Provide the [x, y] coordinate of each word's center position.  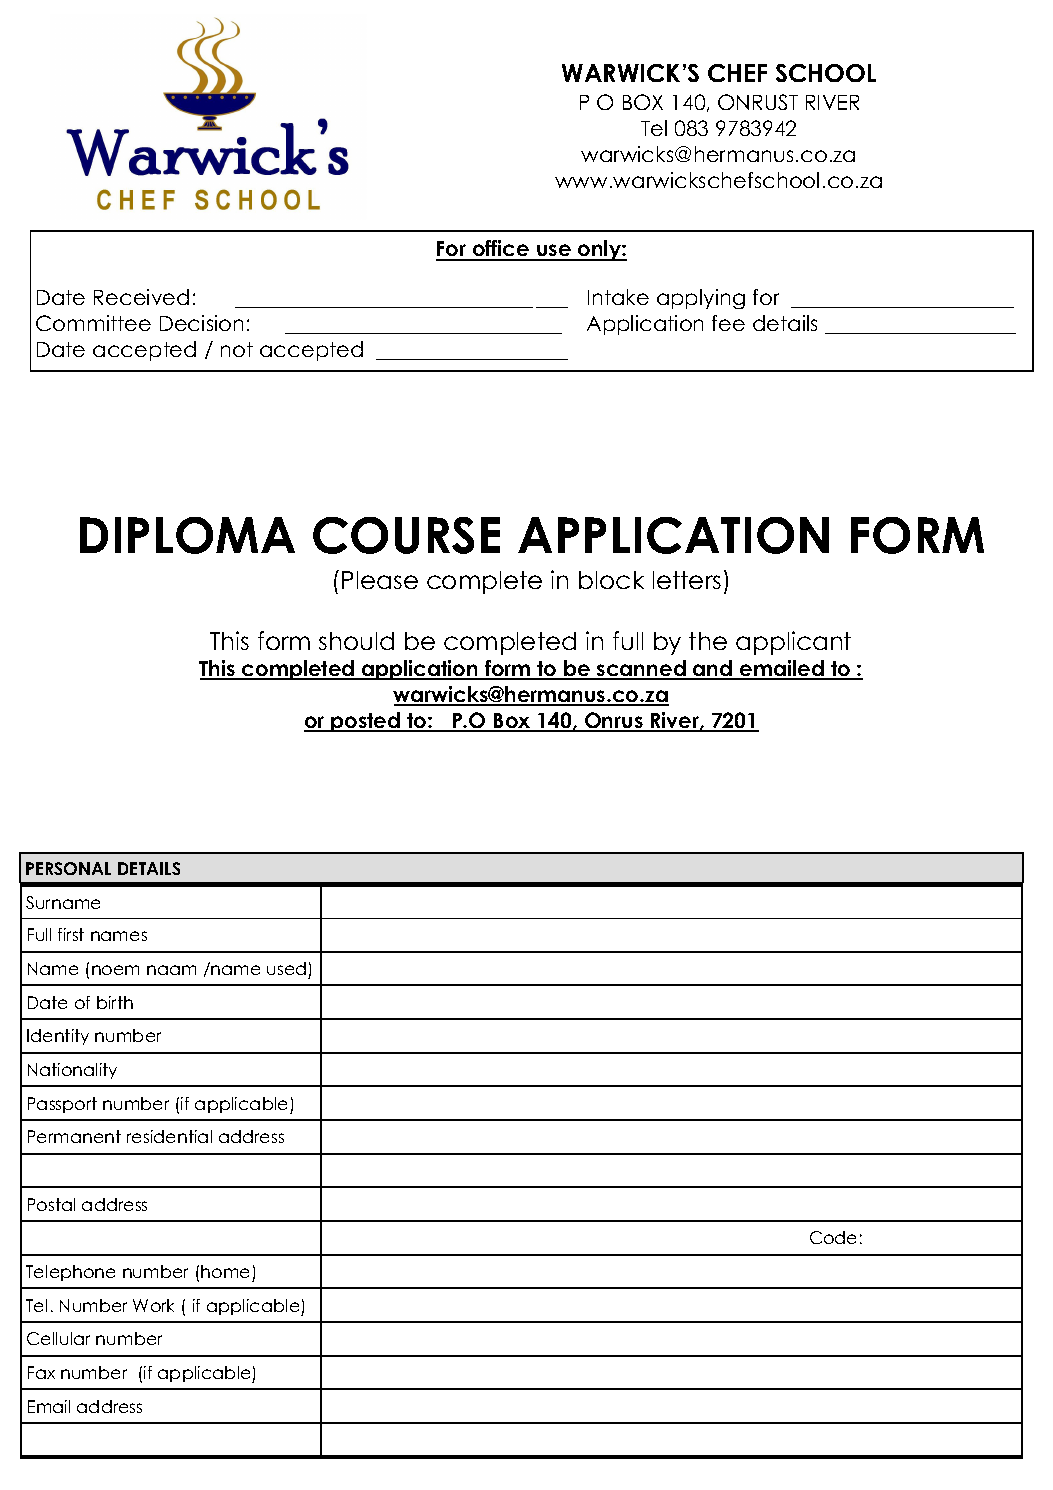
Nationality [72, 1071]
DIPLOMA [187, 535]
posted [365, 722]
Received [141, 297]
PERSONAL [68, 868]
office [501, 250]
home [225, 1271]
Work [153, 1305]
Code [833, 1237]
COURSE [406, 535]
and [713, 669]
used [286, 968]
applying [701, 299]
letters [687, 580]
